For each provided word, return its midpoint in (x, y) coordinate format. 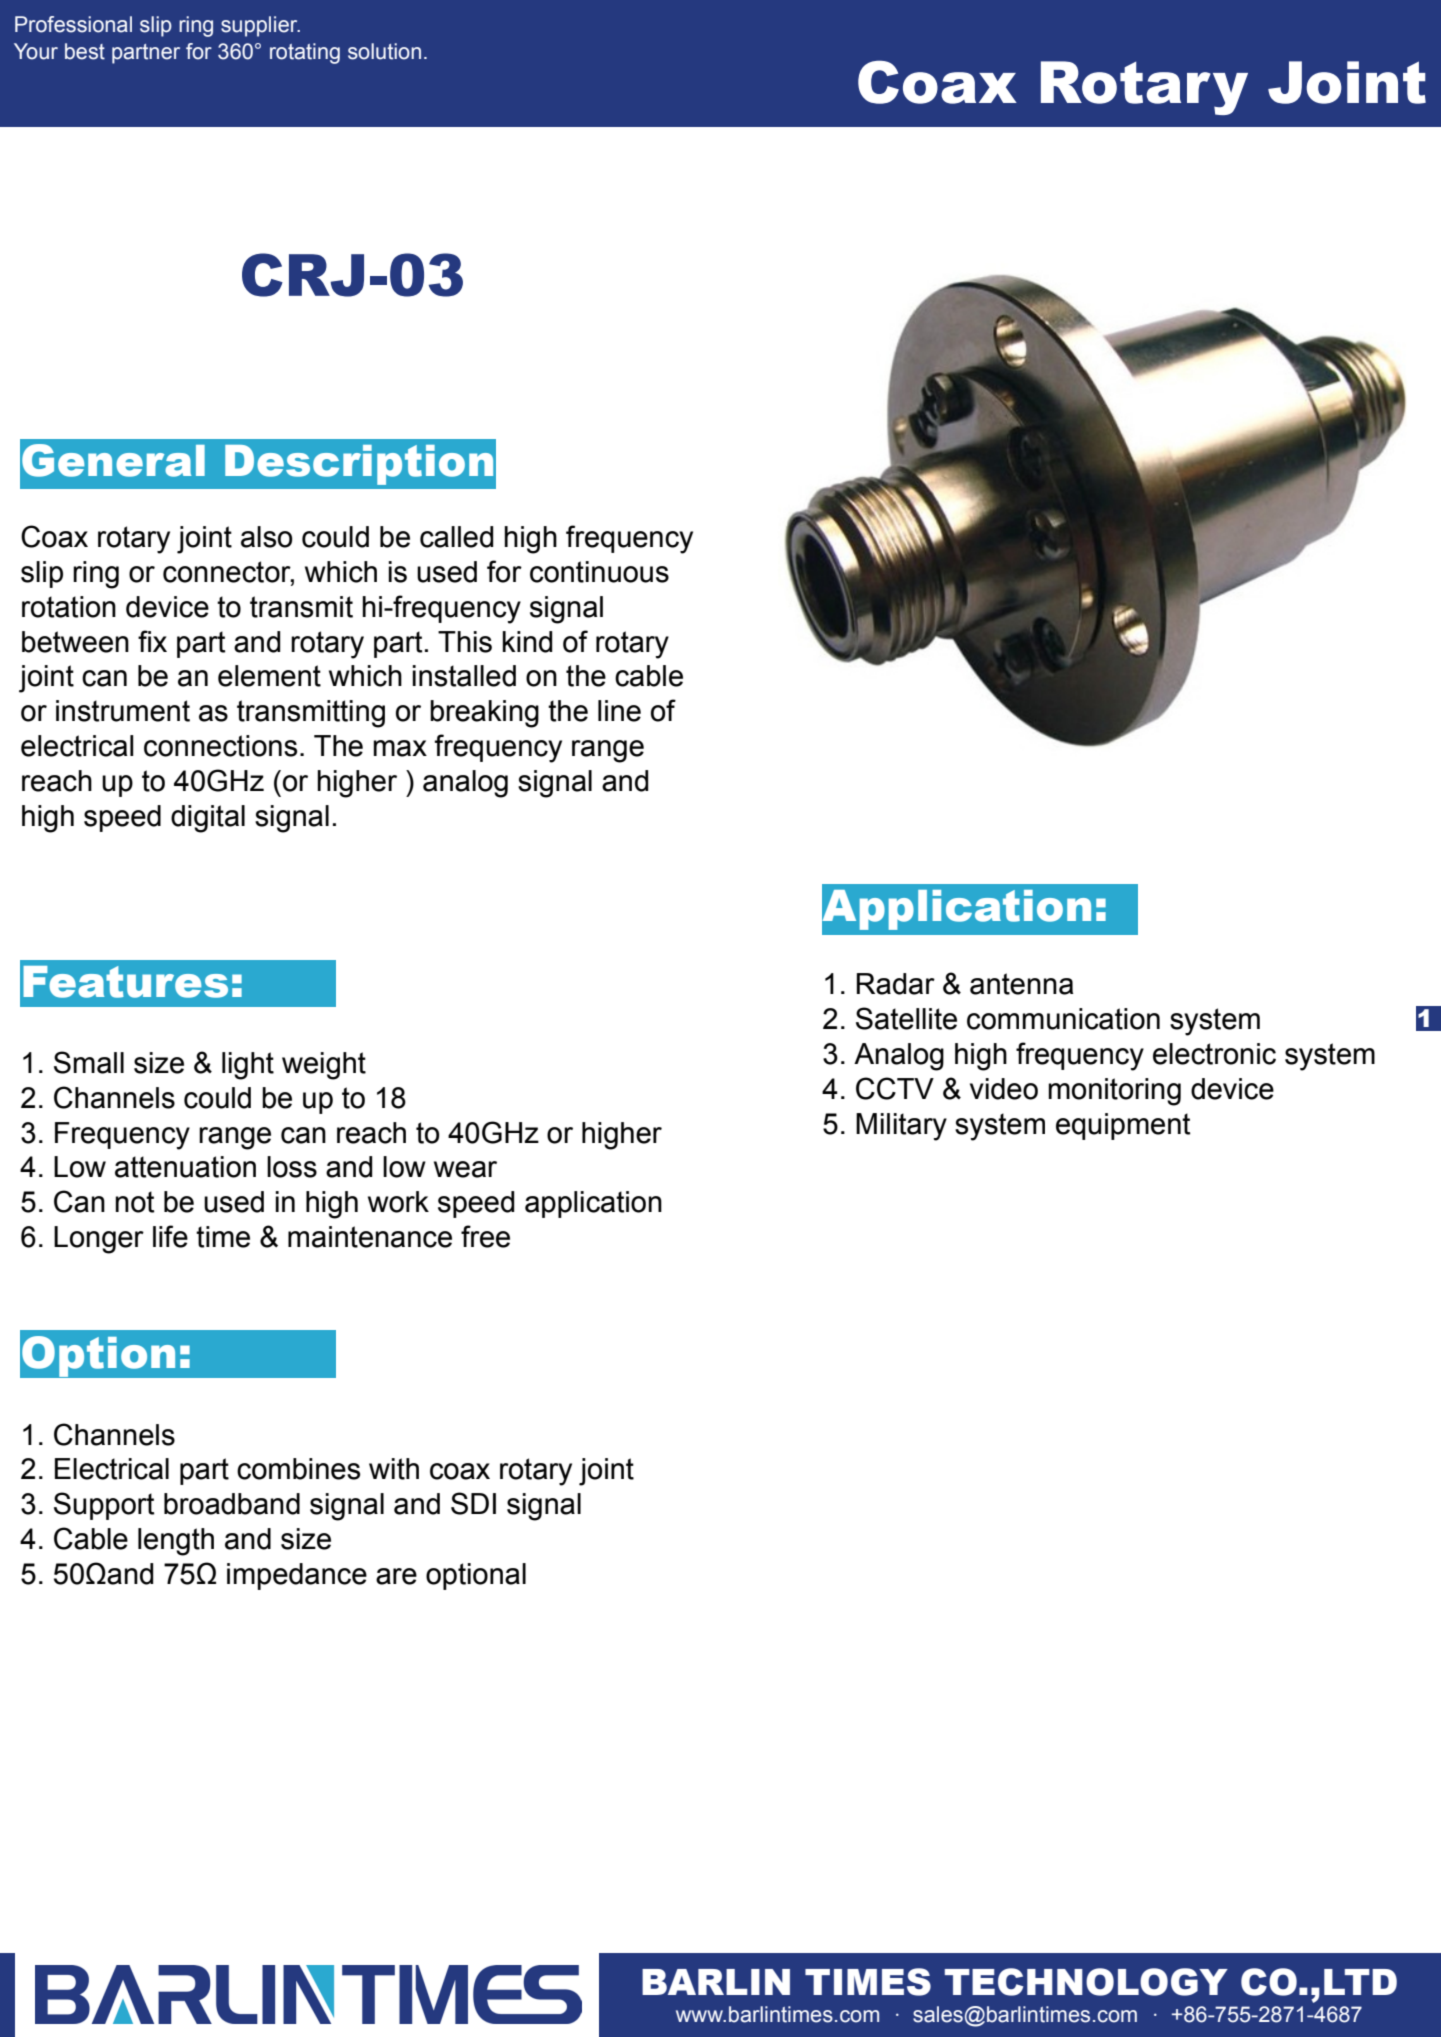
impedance (297, 1576)
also (266, 537)
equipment (1123, 1126)
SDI (473, 1503)
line (619, 711)
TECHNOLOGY (1086, 1982)
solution (384, 51)
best (85, 51)
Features (125, 982)
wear (465, 1169)
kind (527, 642)
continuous (599, 572)
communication (1063, 1019)
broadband (232, 1504)
